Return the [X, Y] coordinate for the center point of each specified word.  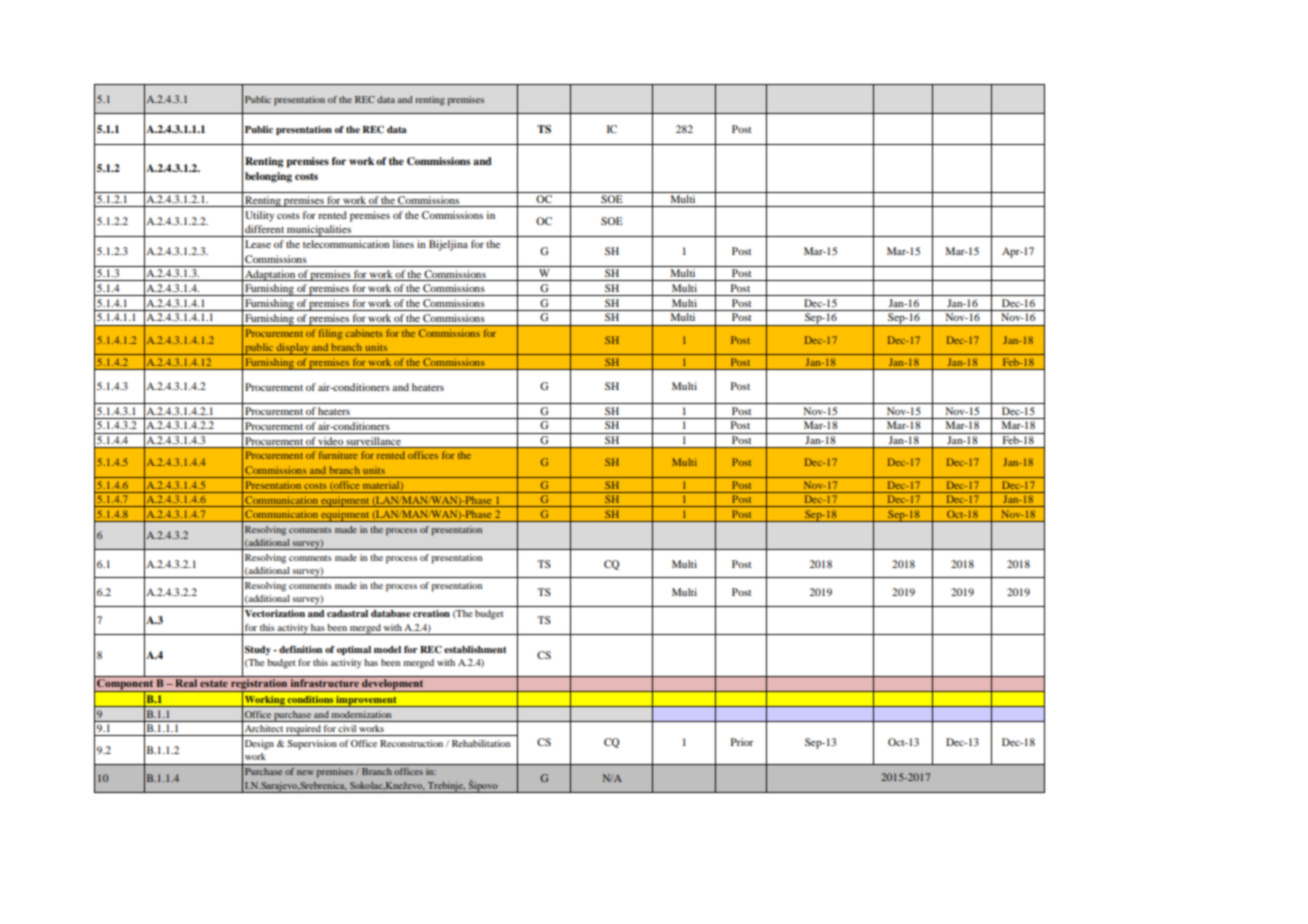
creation [431, 613]
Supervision [312, 745]
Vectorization [275, 613]
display [293, 349]
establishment [475, 649]
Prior [742, 742]
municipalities [319, 231]
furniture [338, 455]
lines [403, 244]
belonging [268, 177]
